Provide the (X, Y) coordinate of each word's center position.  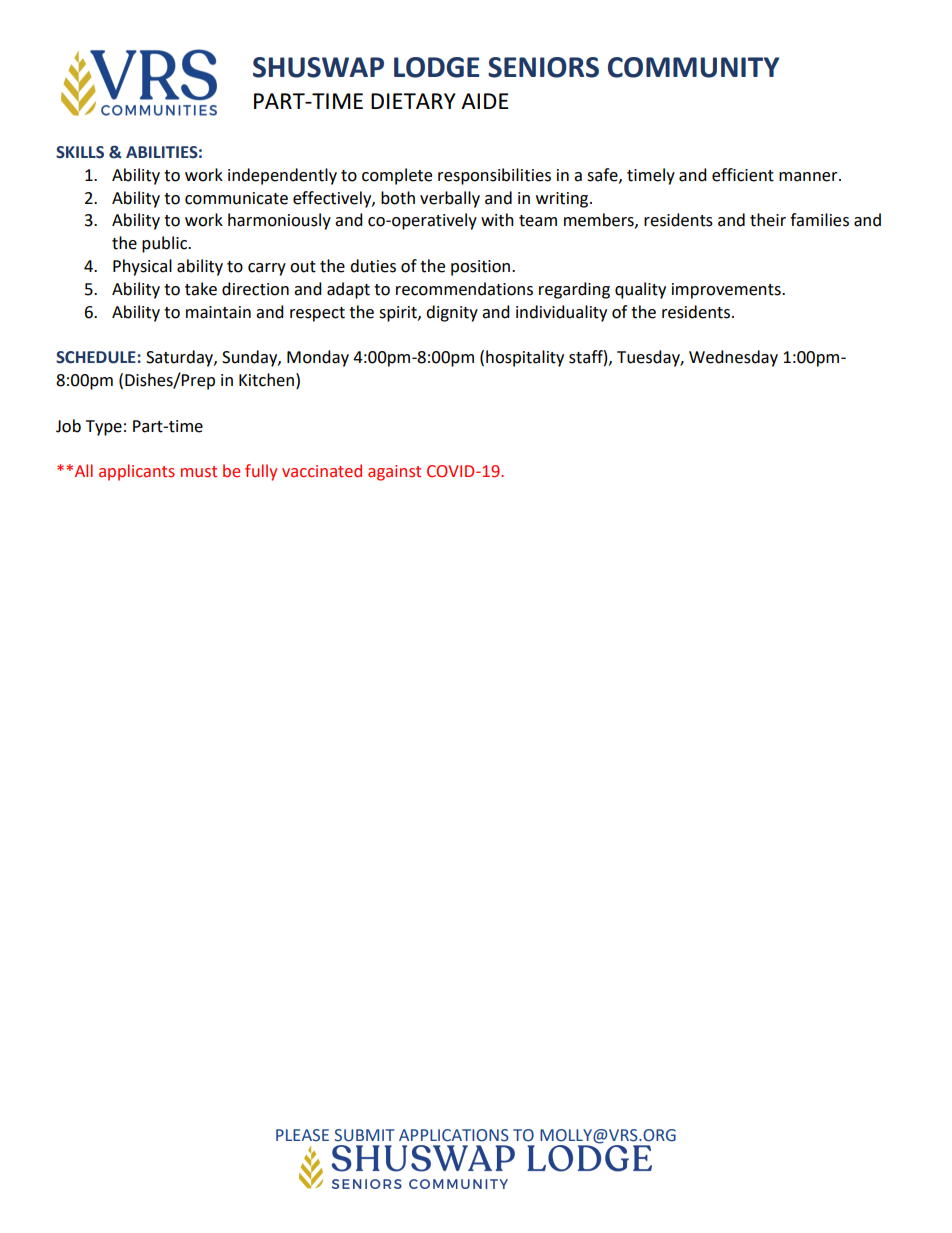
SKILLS (80, 152)
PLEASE (302, 1135)
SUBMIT (364, 1135)
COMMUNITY (693, 67)
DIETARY (413, 101)
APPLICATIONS (454, 1135)
